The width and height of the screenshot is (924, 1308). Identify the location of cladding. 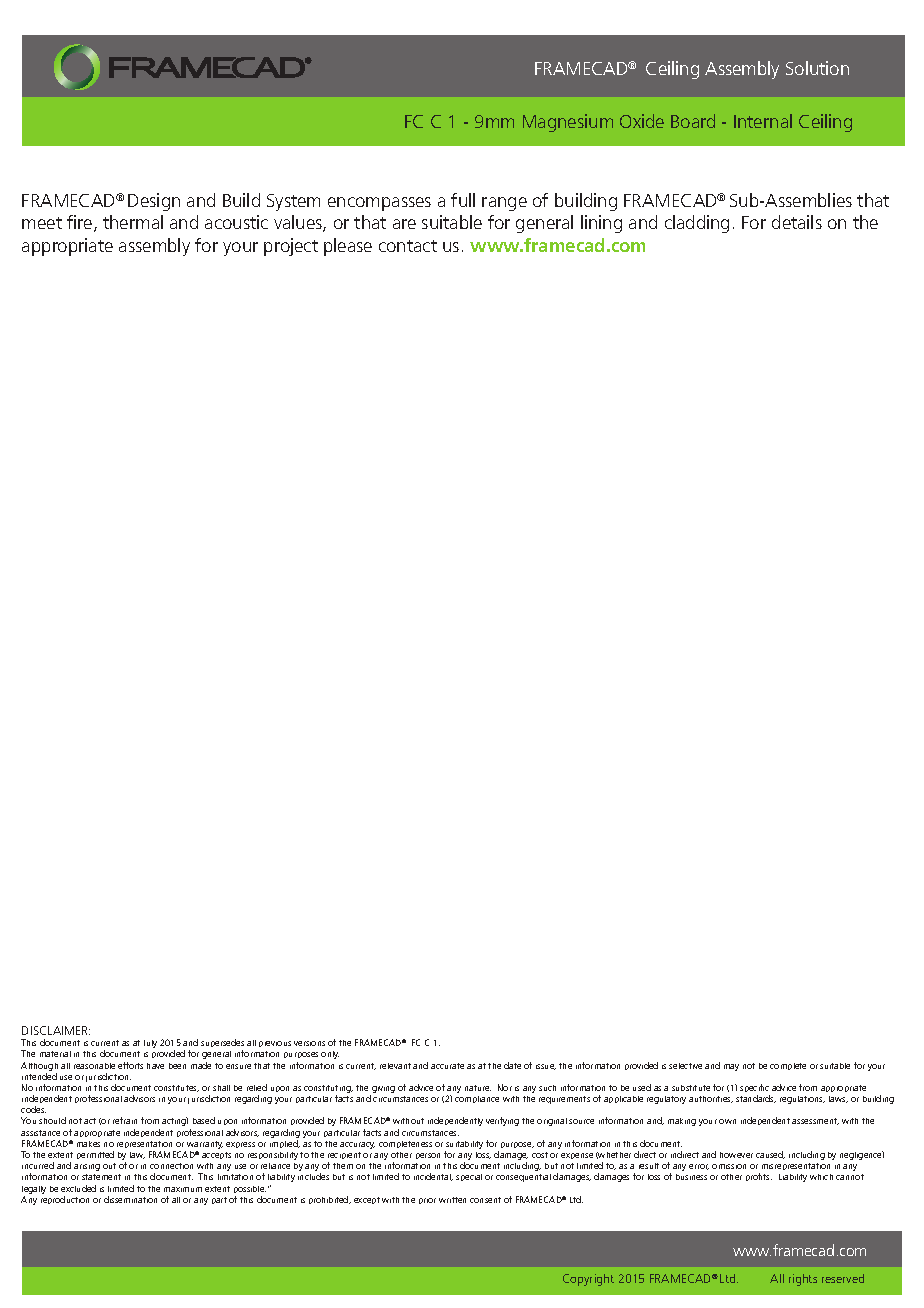
(697, 224).
